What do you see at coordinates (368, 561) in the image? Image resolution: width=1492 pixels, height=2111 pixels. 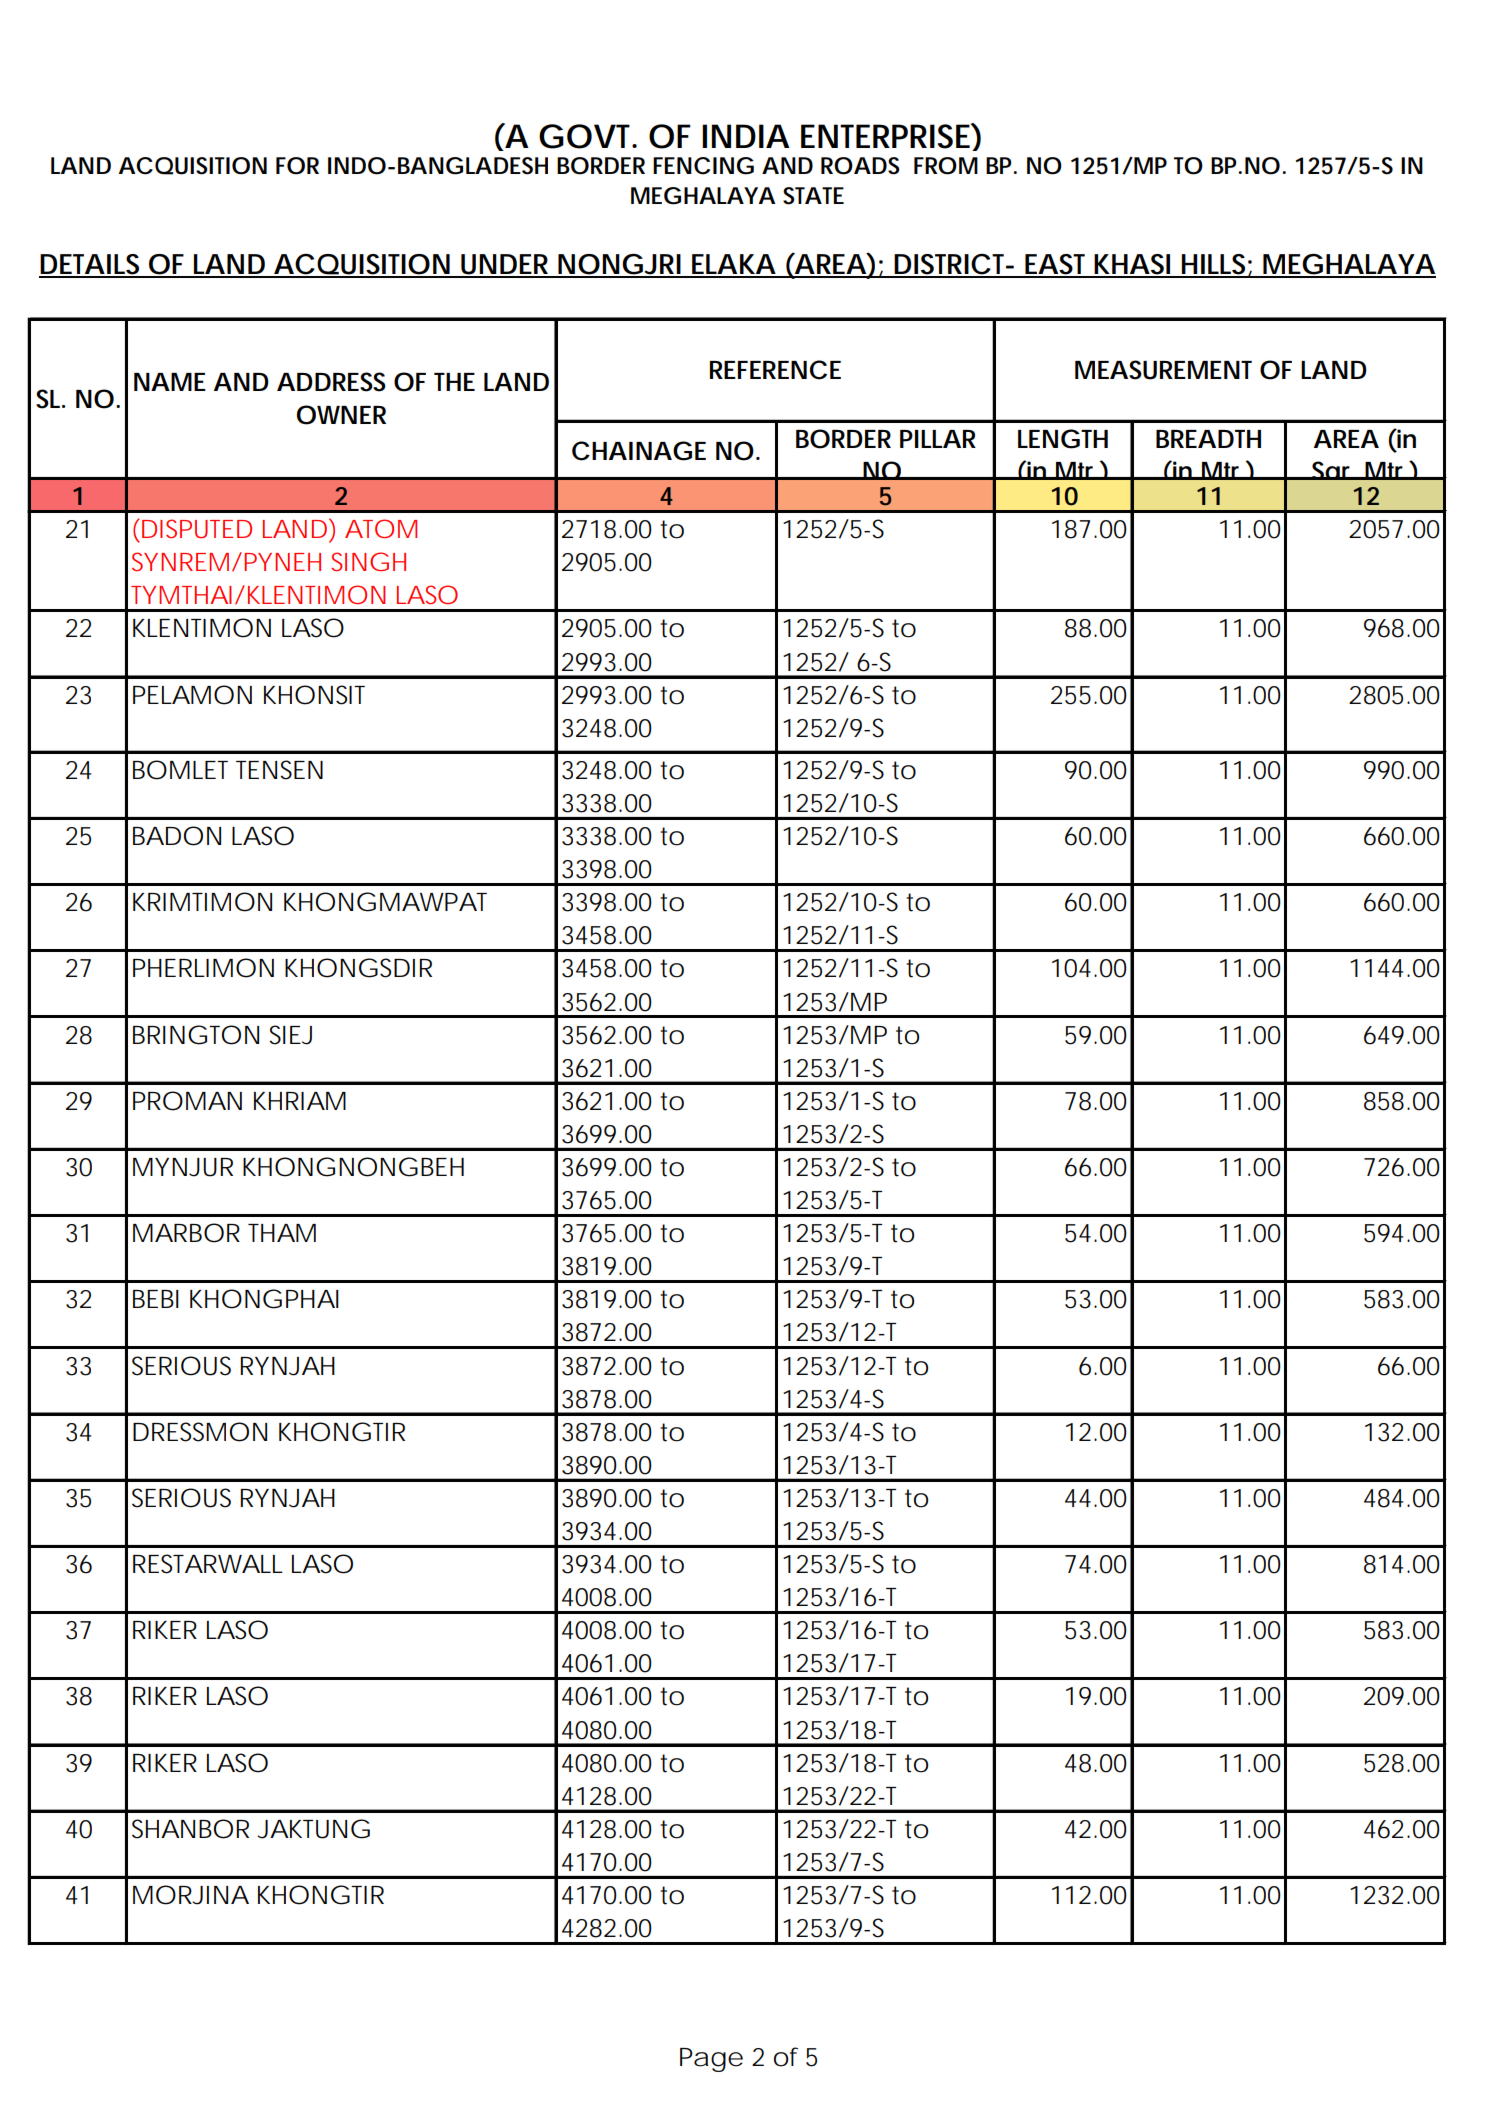 I see `SINGH` at bounding box center [368, 561].
